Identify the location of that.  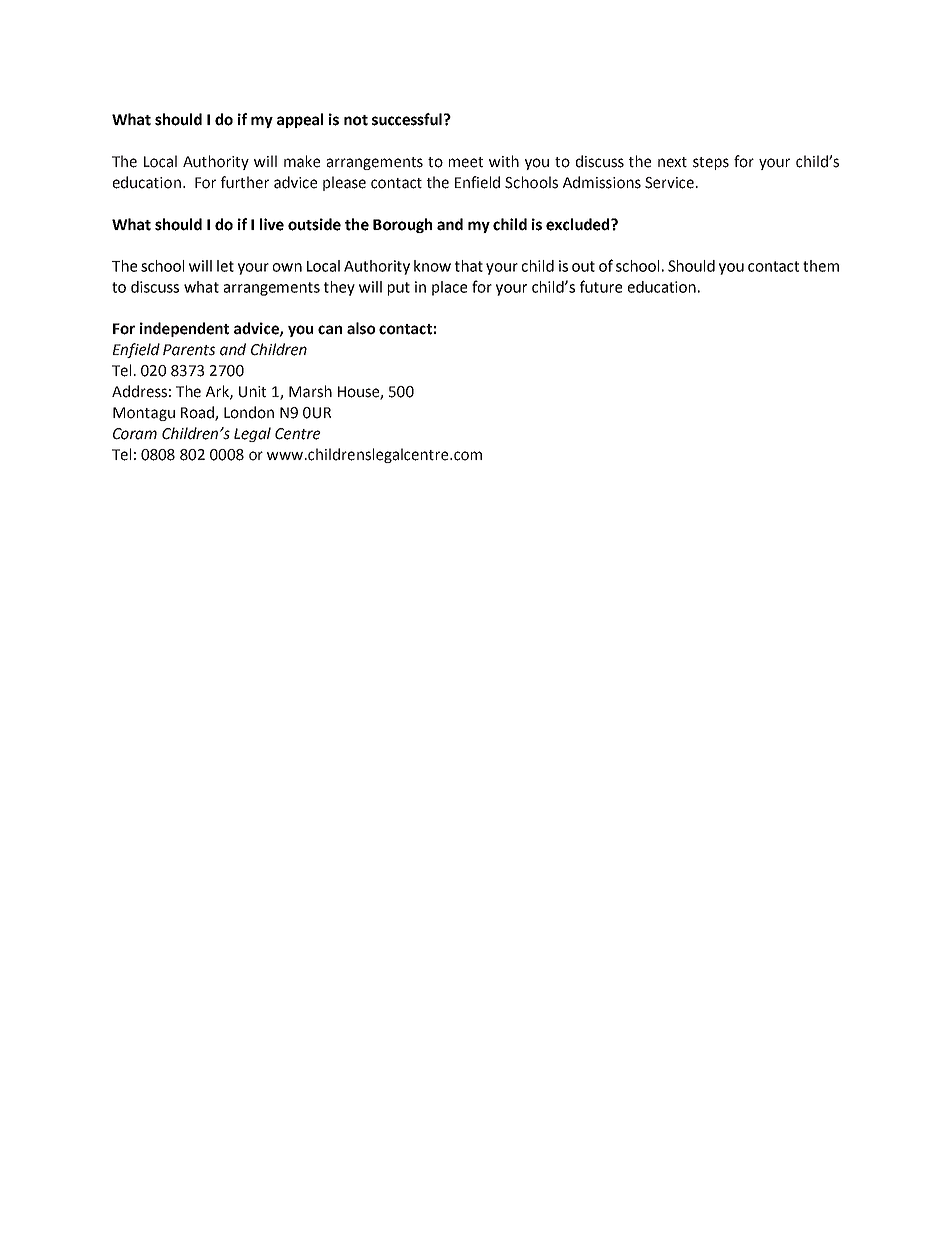
(469, 266).
